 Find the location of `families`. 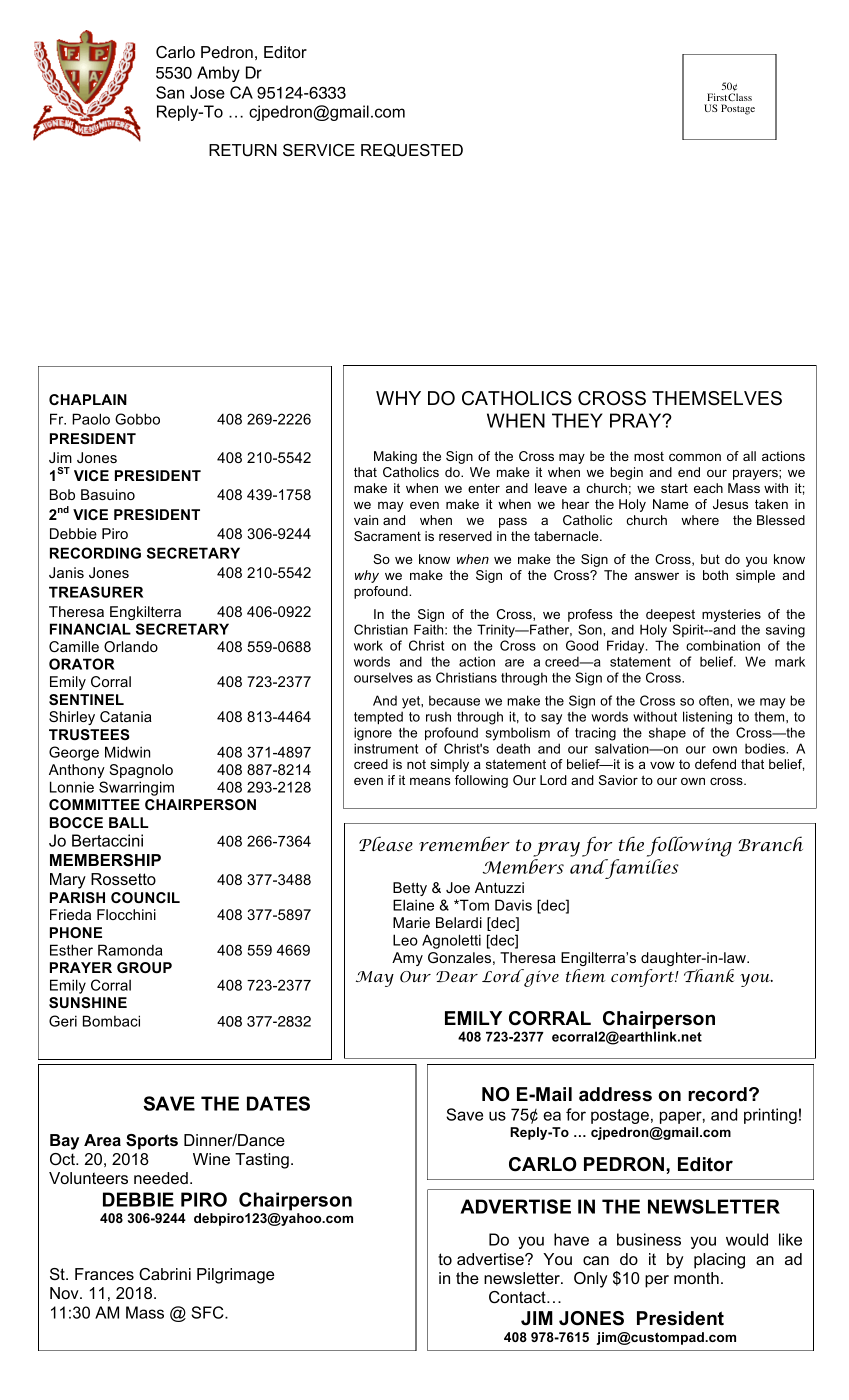

families is located at coordinates (641, 869).
